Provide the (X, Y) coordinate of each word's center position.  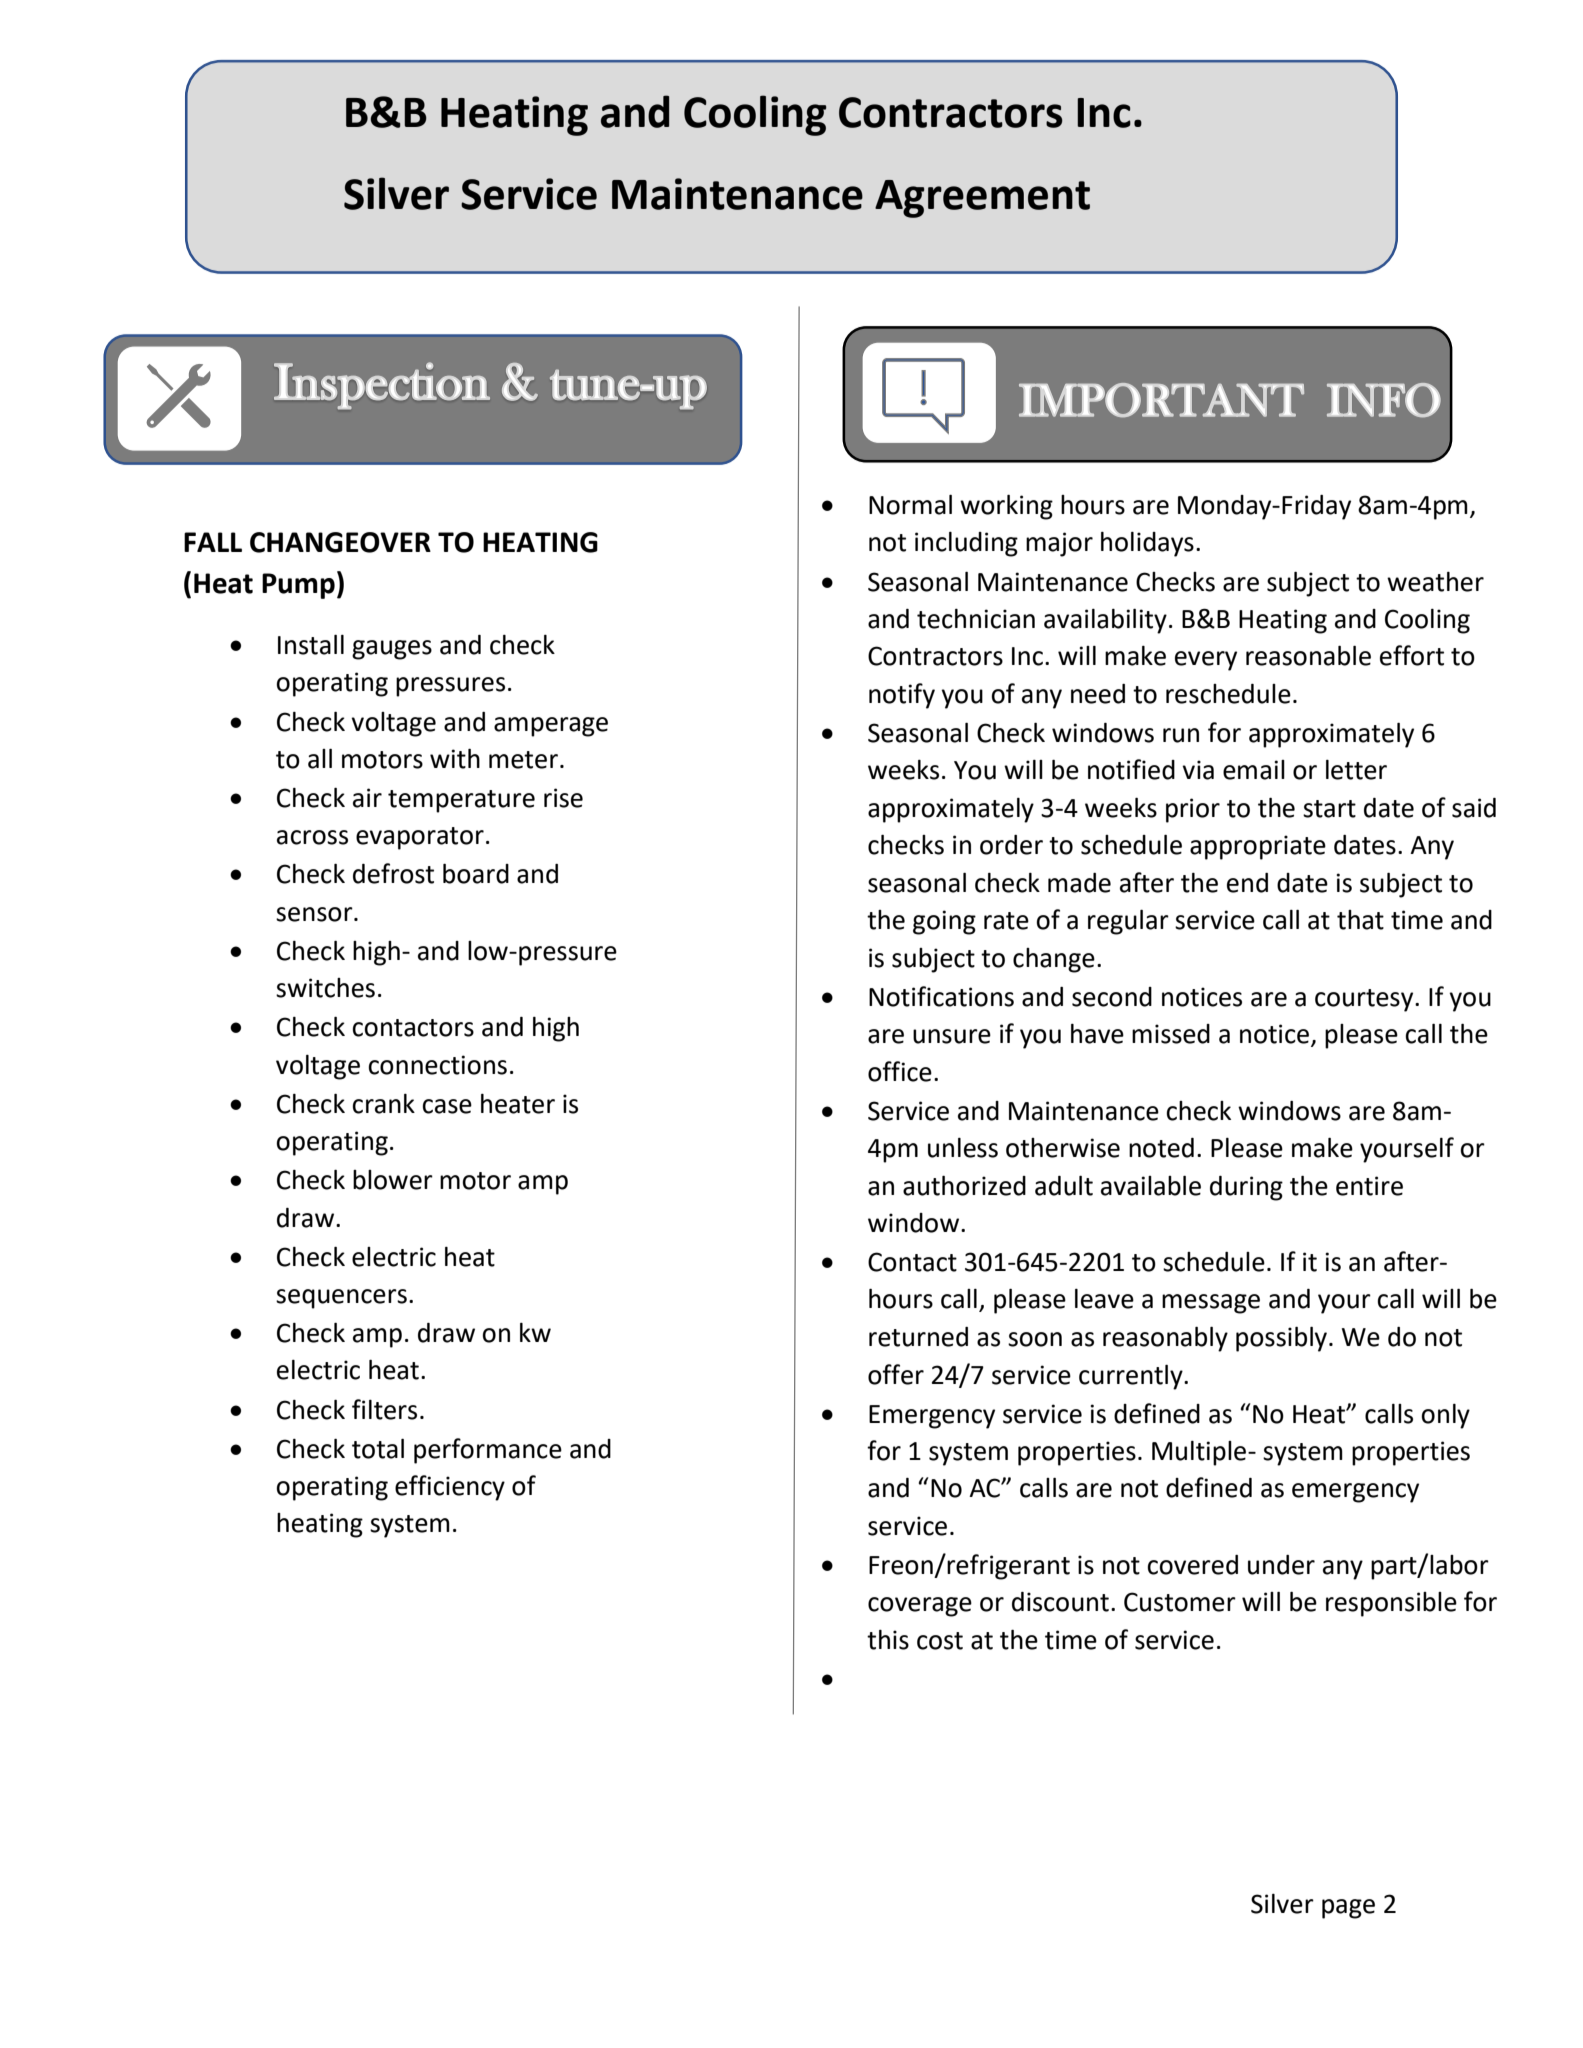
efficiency (450, 1488)
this (888, 1640)
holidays (1147, 544)
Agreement (982, 199)
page (1348, 1909)
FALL (213, 542)
